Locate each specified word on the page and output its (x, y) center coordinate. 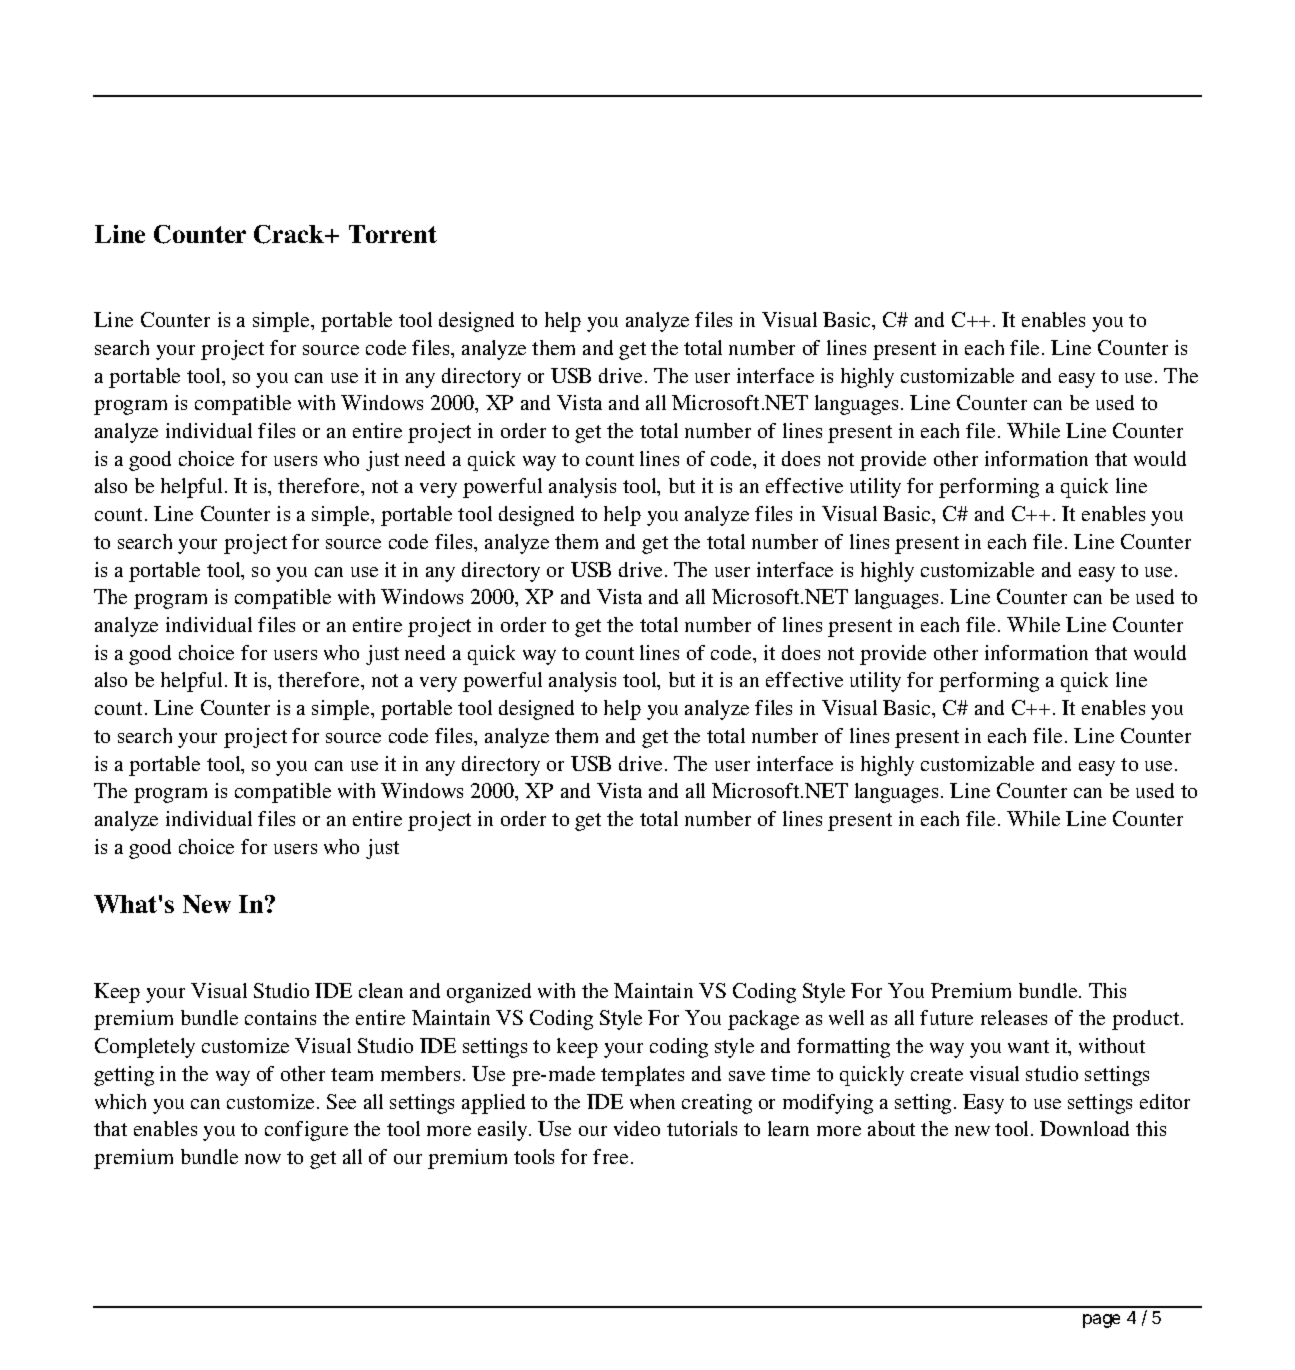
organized (489, 993)
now (263, 1159)
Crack (290, 234)
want (1028, 1046)
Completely (145, 1048)
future (946, 1017)
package (763, 1020)
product (1147, 1020)
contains (280, 1017)
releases (1014, 1017)
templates (642, 1076)
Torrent (393, 234)
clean (381, 990)
